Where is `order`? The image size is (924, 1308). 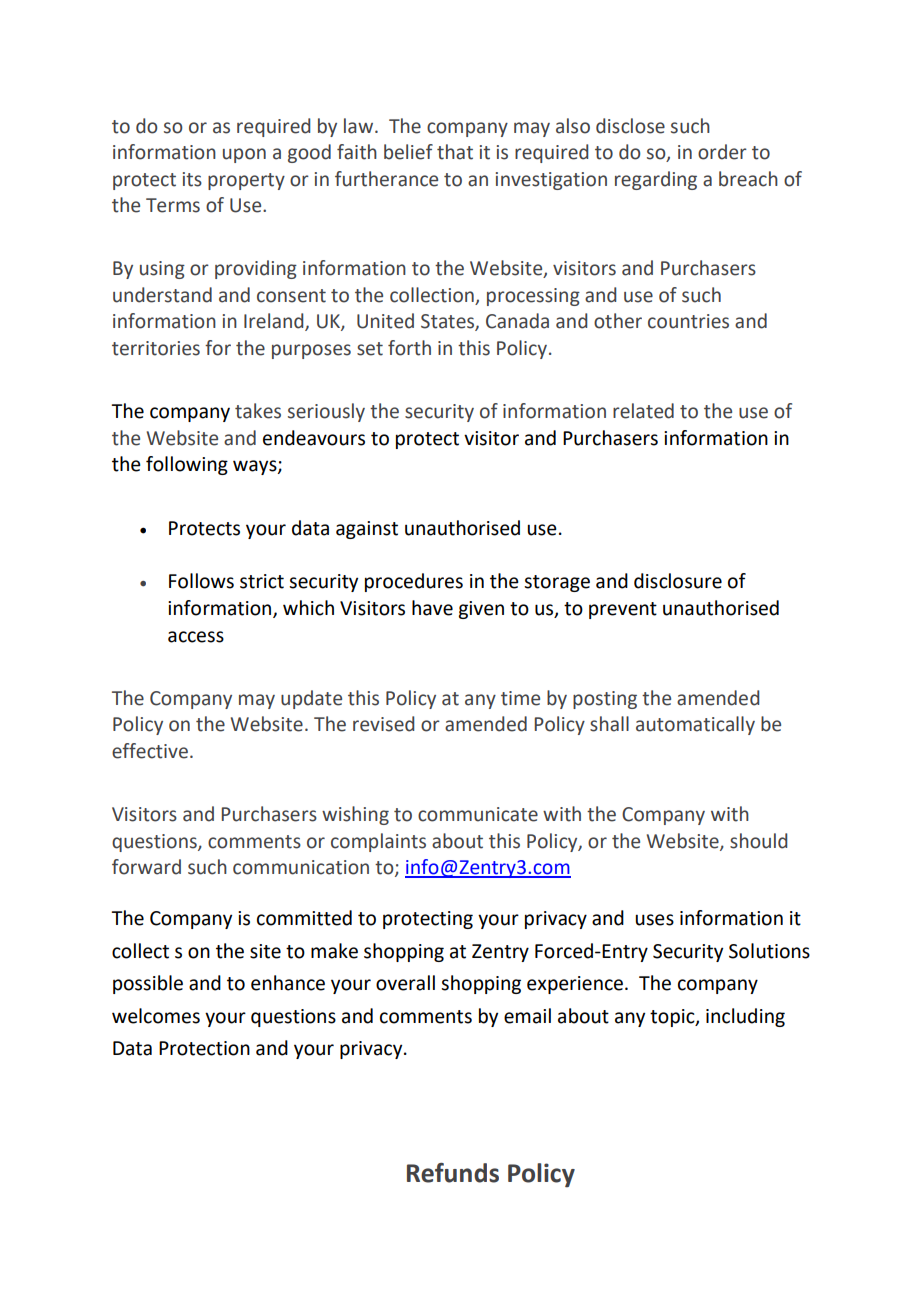 order is located at coordinates (722, 152).
